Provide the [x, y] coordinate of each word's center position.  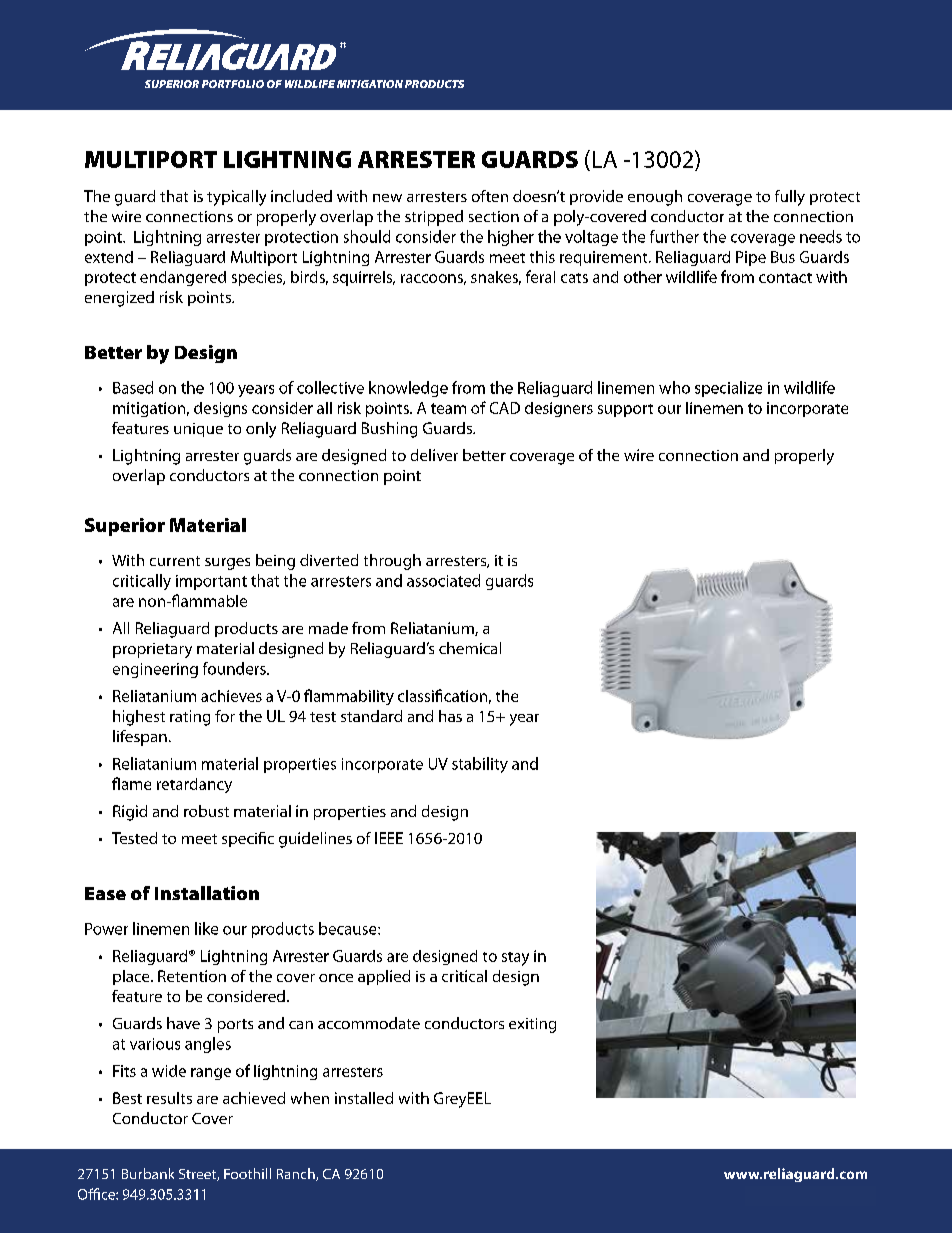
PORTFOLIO [233, 84]
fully [790, 198]
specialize [728, 389]
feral [540, 276]
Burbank [148, 1173]
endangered [183, 278]
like [206, 928]
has [450, 716]
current [175, 561]
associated [443, 580]
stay [515, 959]
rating [190, 718]
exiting [532, 1025]
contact [785, 278]
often [490, 196]
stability [480, 765]
